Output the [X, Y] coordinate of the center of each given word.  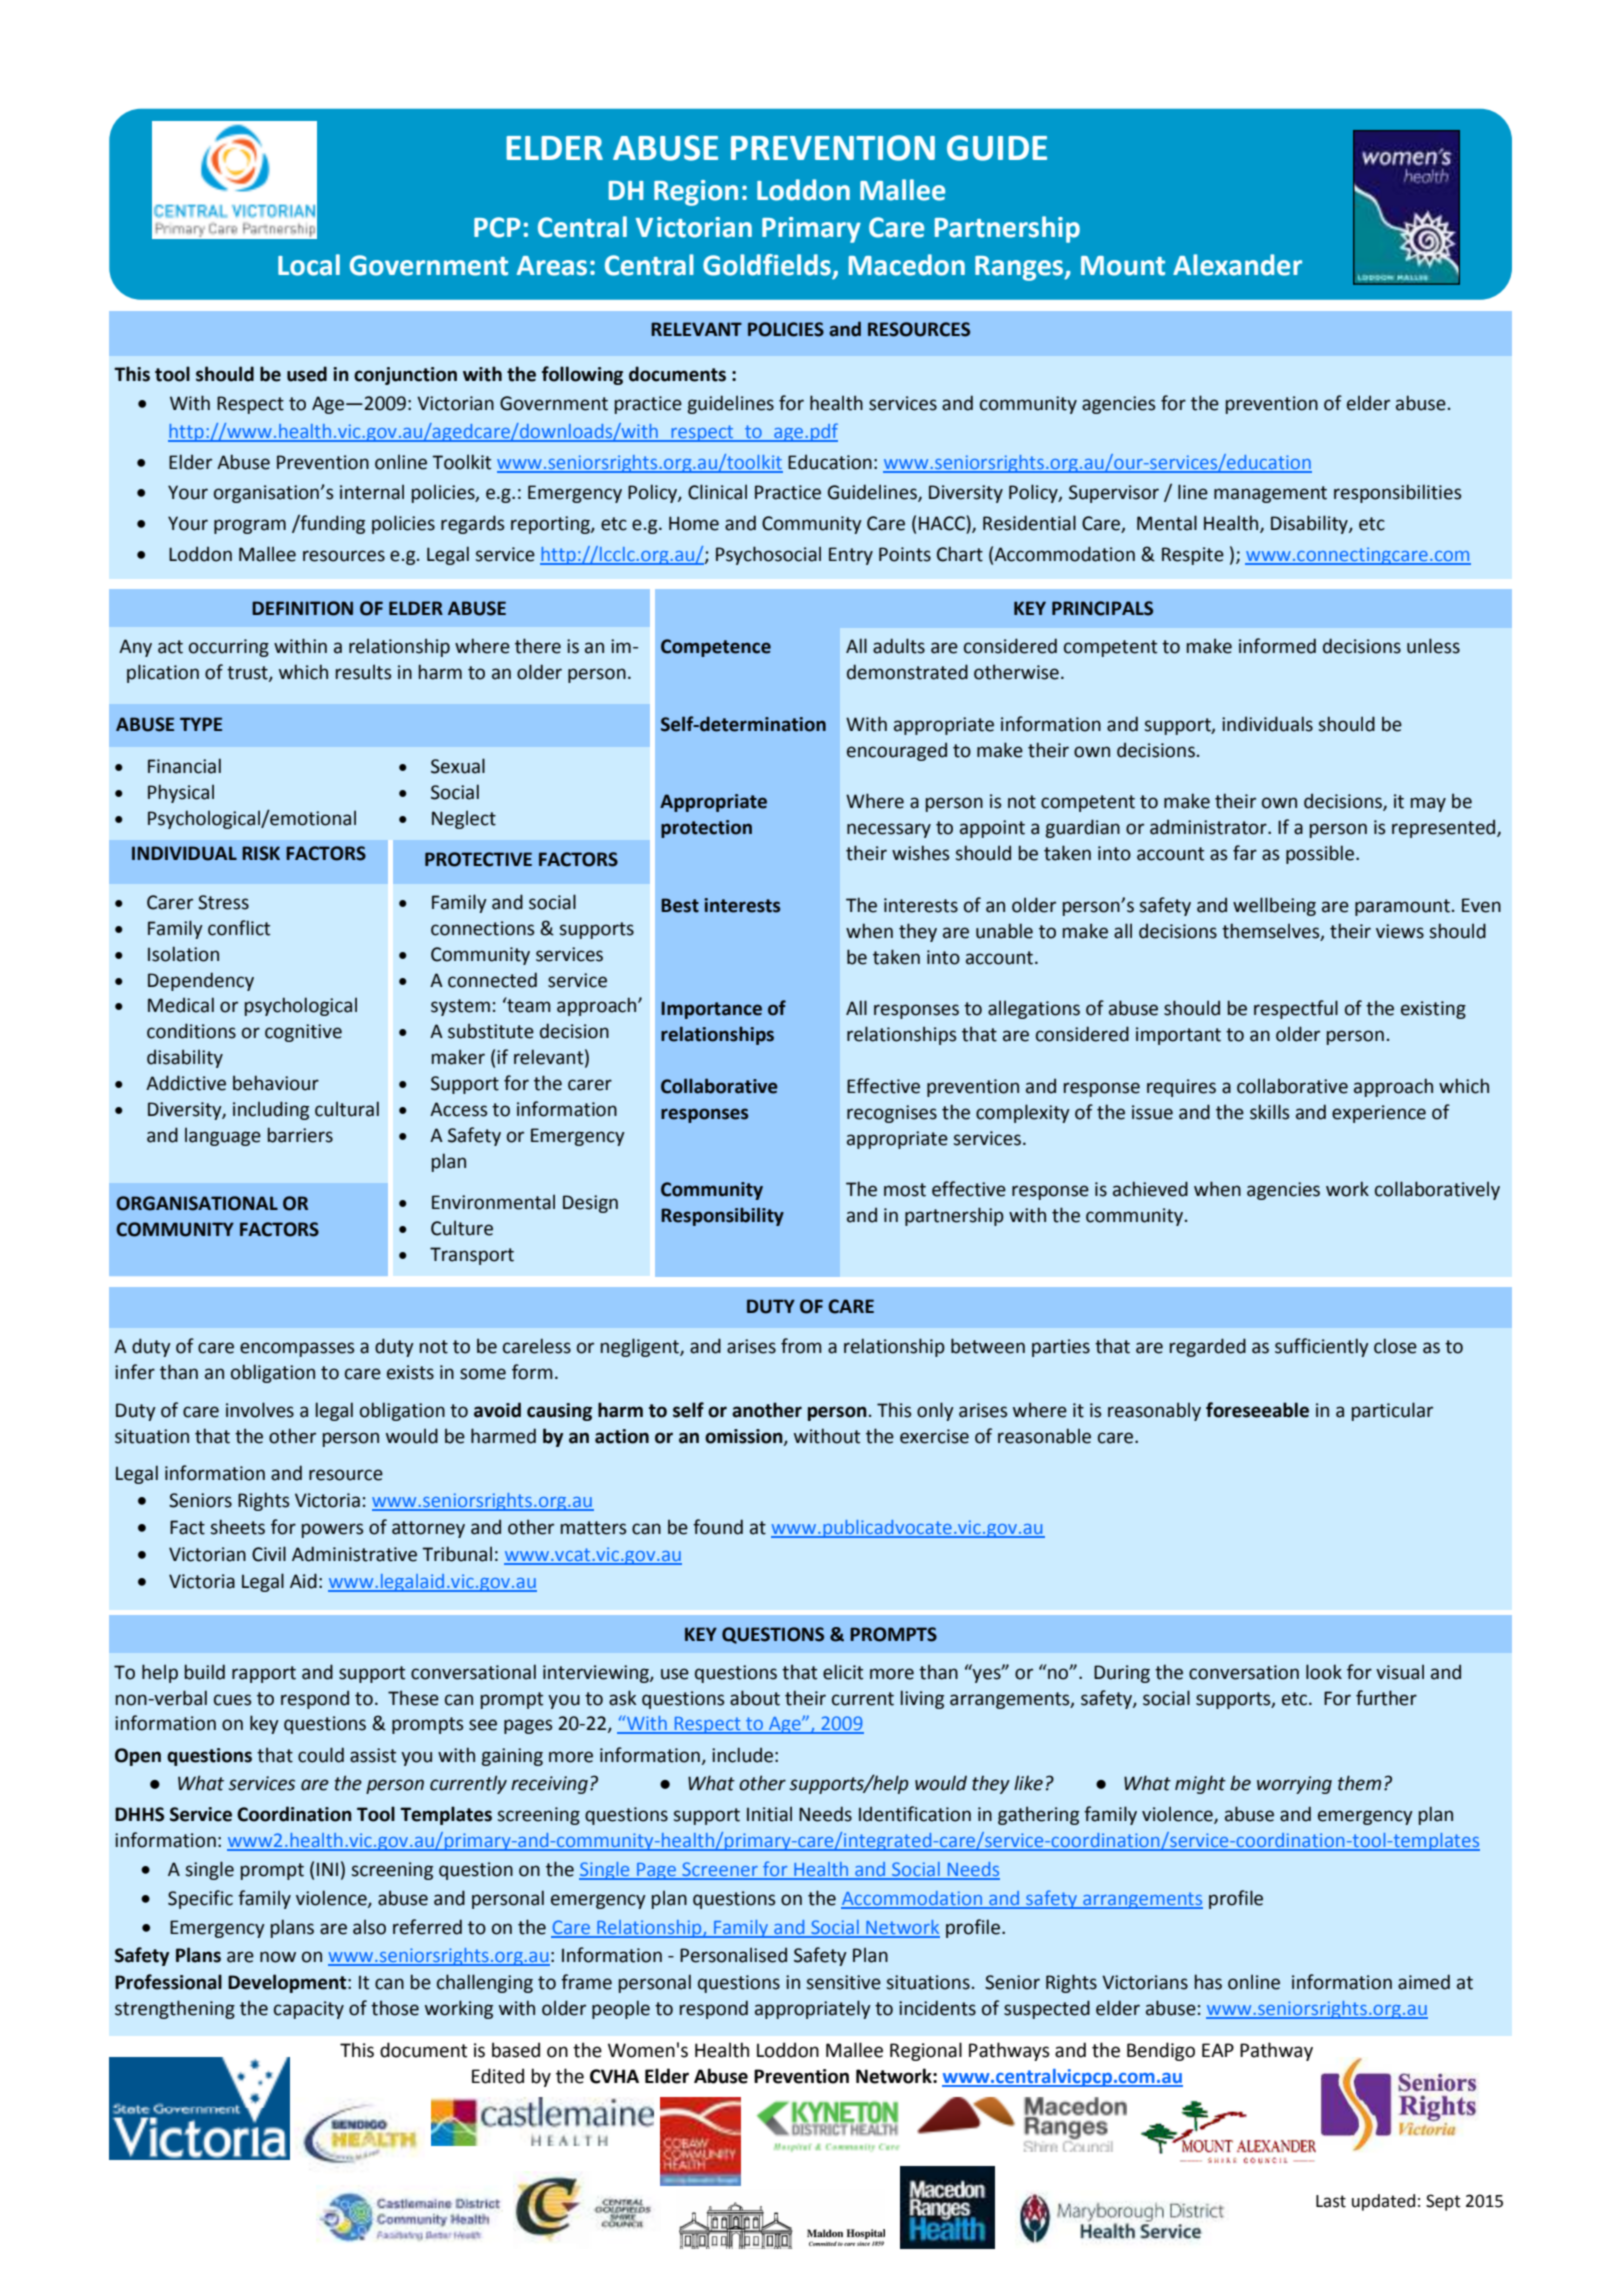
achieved [1150, 1189]
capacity [309, 2010]
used [307, 374]
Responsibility [722, 1216]
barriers [300, 1135]
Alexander [1237, 265]
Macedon [907, 265]
